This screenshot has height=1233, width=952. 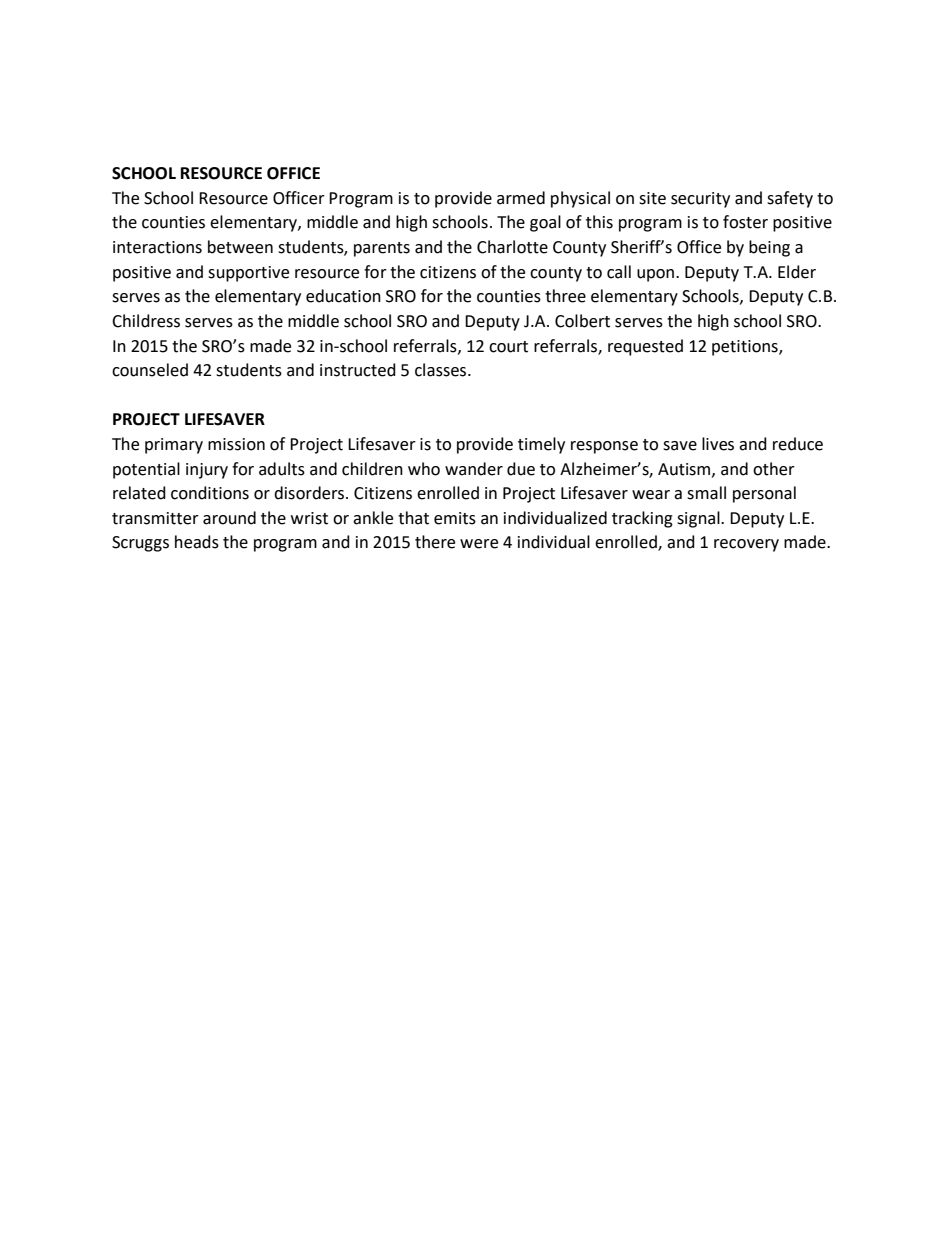 What do you see at coordinates (700, 200) in the screenshot?
I see `security` at bounding box center [700, 200].
